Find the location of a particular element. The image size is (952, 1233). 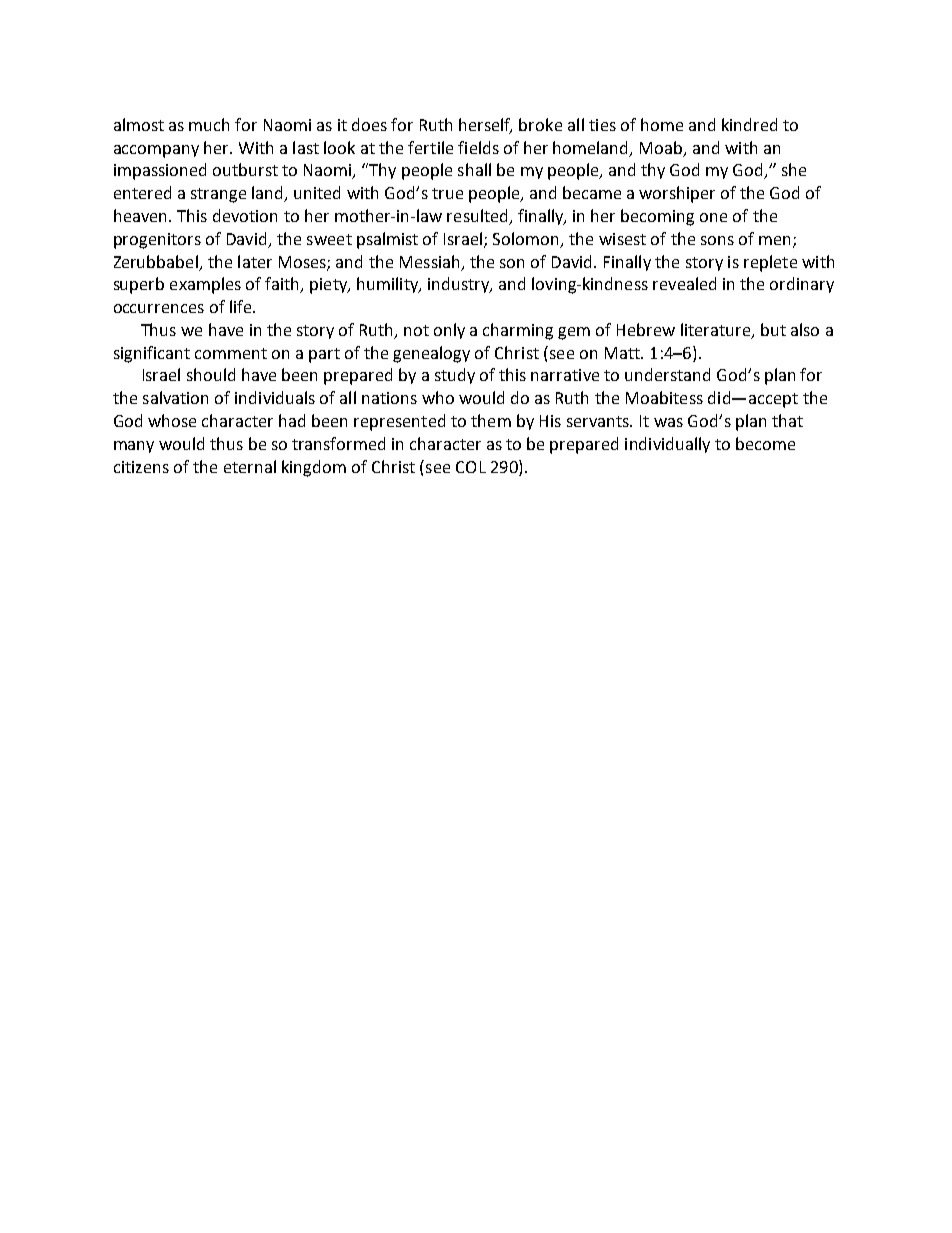

eternal is located at coordinates (250, 466).
